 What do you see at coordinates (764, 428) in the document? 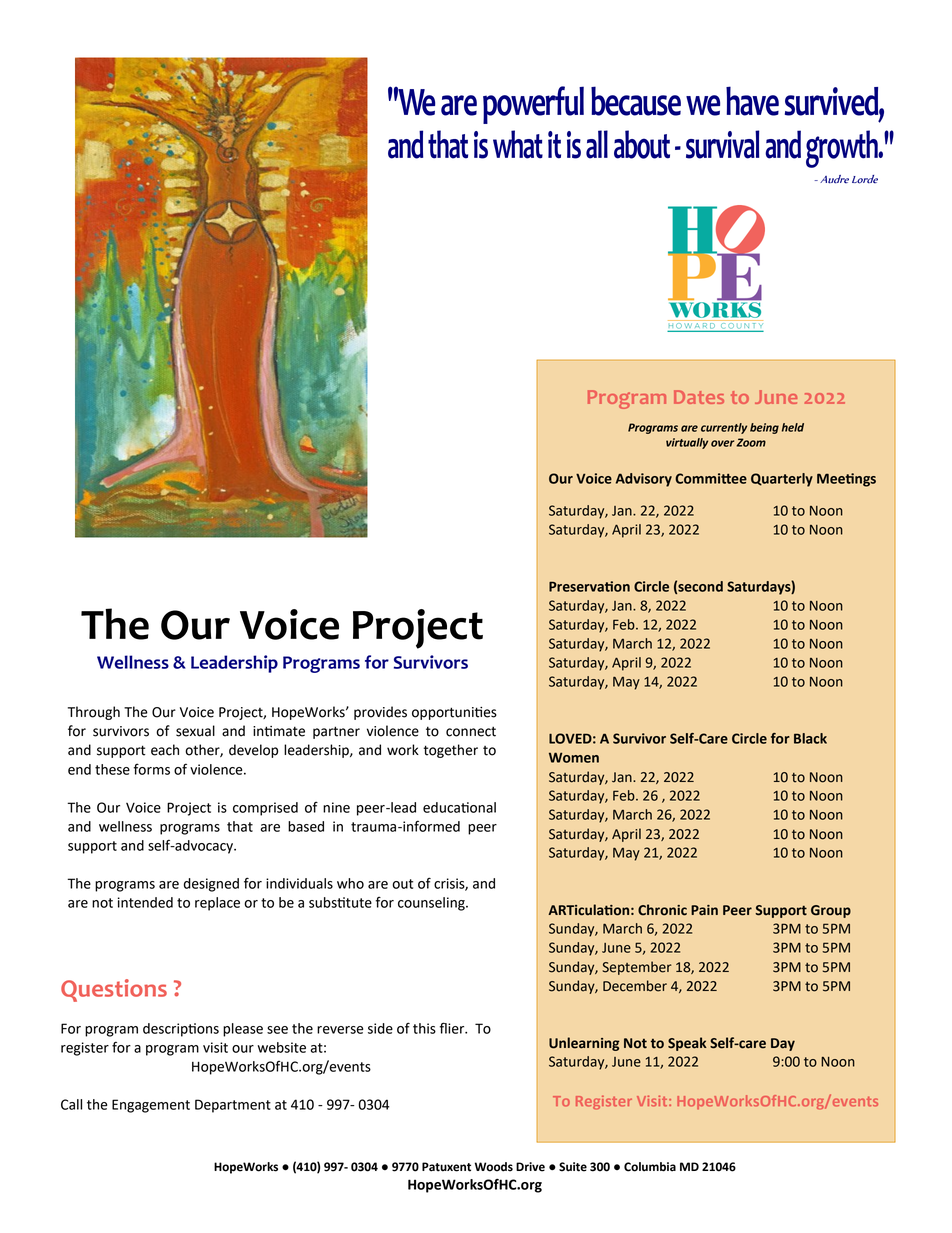
I see `being` at bounding box center [764, 428].
